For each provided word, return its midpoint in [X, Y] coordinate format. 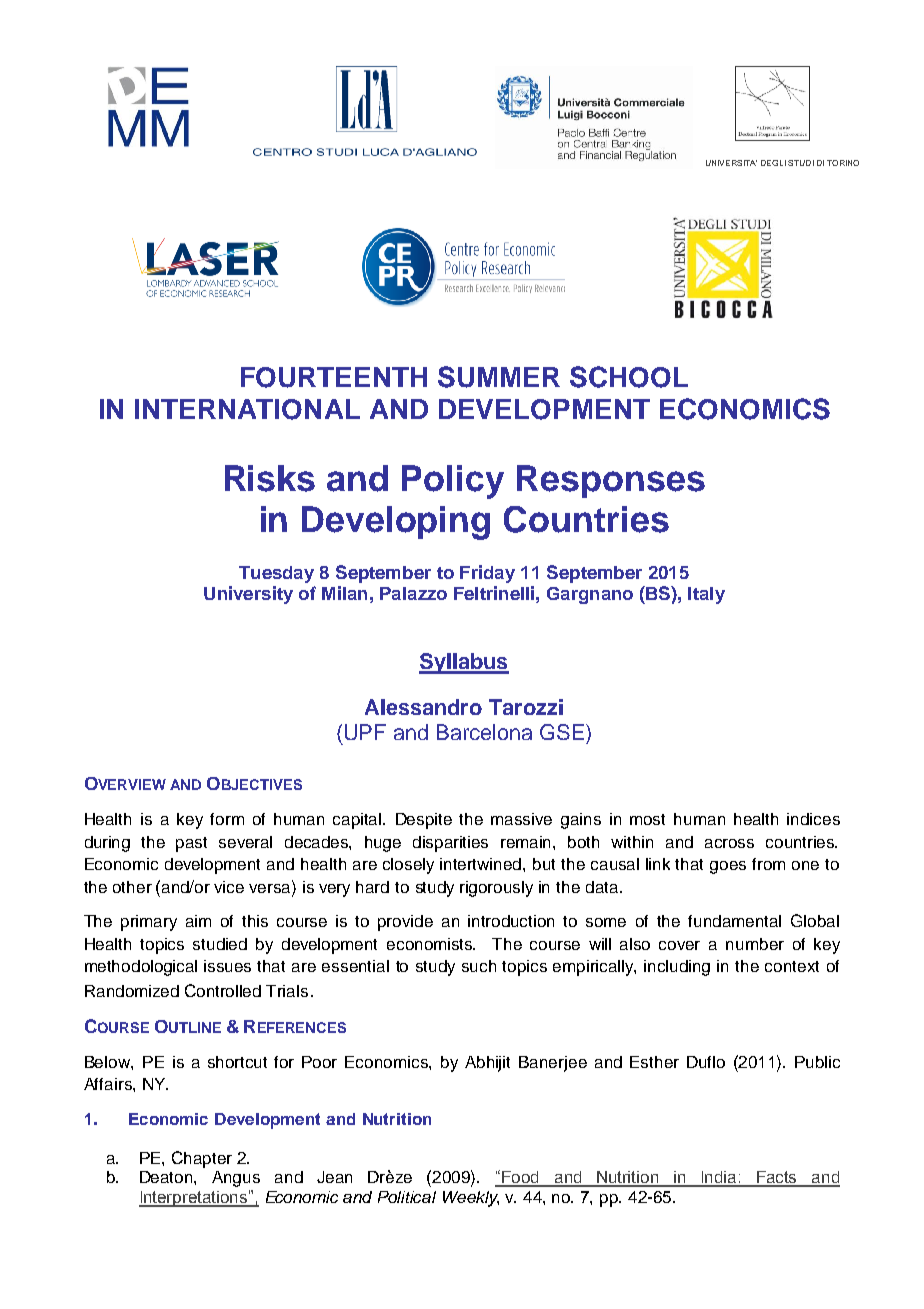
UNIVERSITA [731, 163]
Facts [777, 1178]
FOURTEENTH [334, 377]
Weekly [471, 1199]
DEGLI [773, 163]
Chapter [202, 1159]
